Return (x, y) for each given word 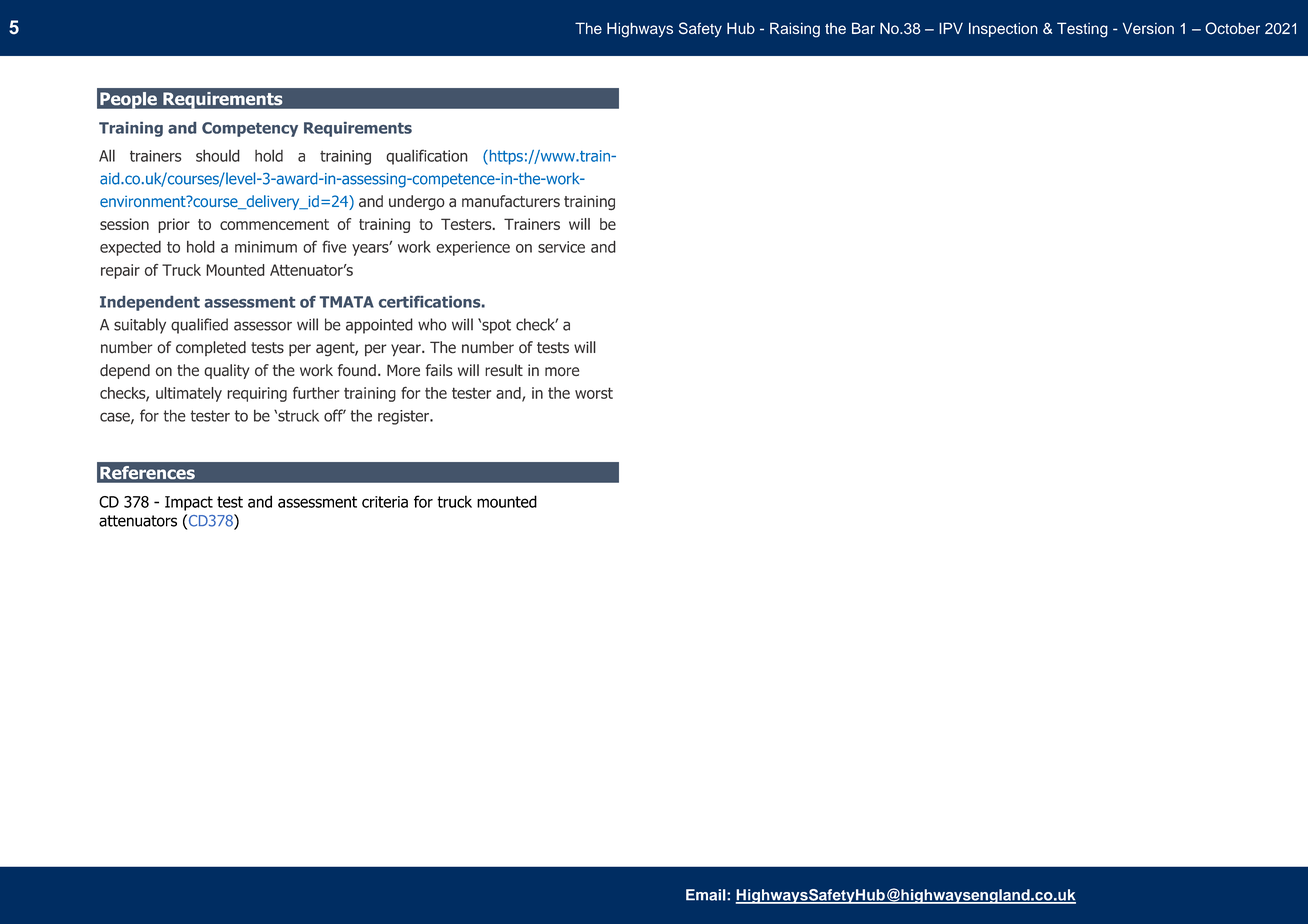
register (404, 417)
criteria (385, 502)
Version (1148, 28)
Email (707, 895)
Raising (795, 30)
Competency (250, 129)
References (147, 472)
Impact (189, 503)
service (561, 247)
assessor (263, 326)
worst (594, 393)
